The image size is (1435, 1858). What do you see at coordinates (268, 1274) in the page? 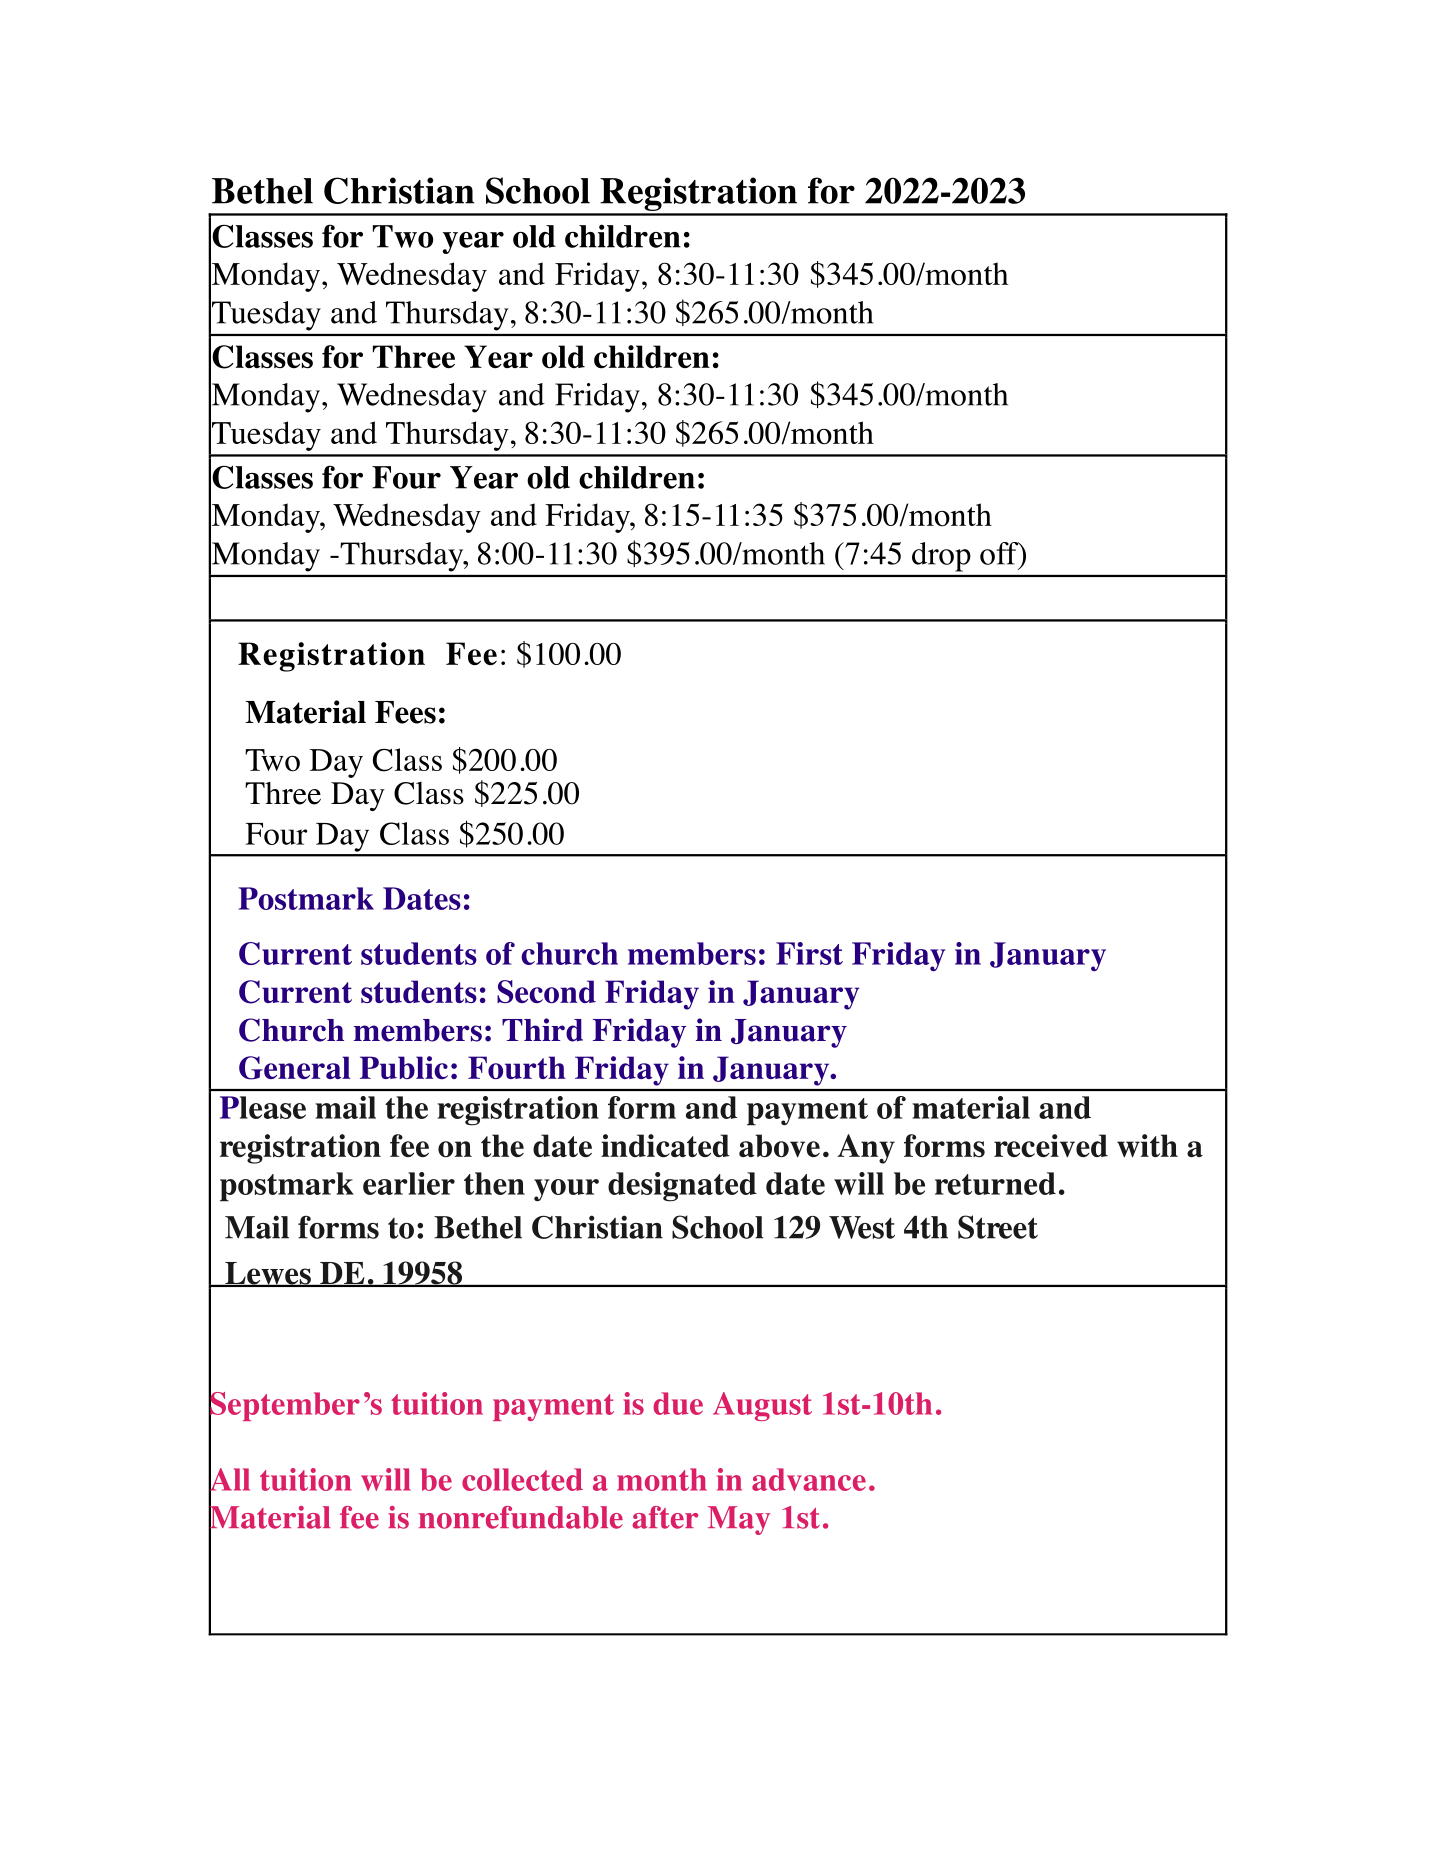
I see `Lewes` at bounding box center [268, 1274].
